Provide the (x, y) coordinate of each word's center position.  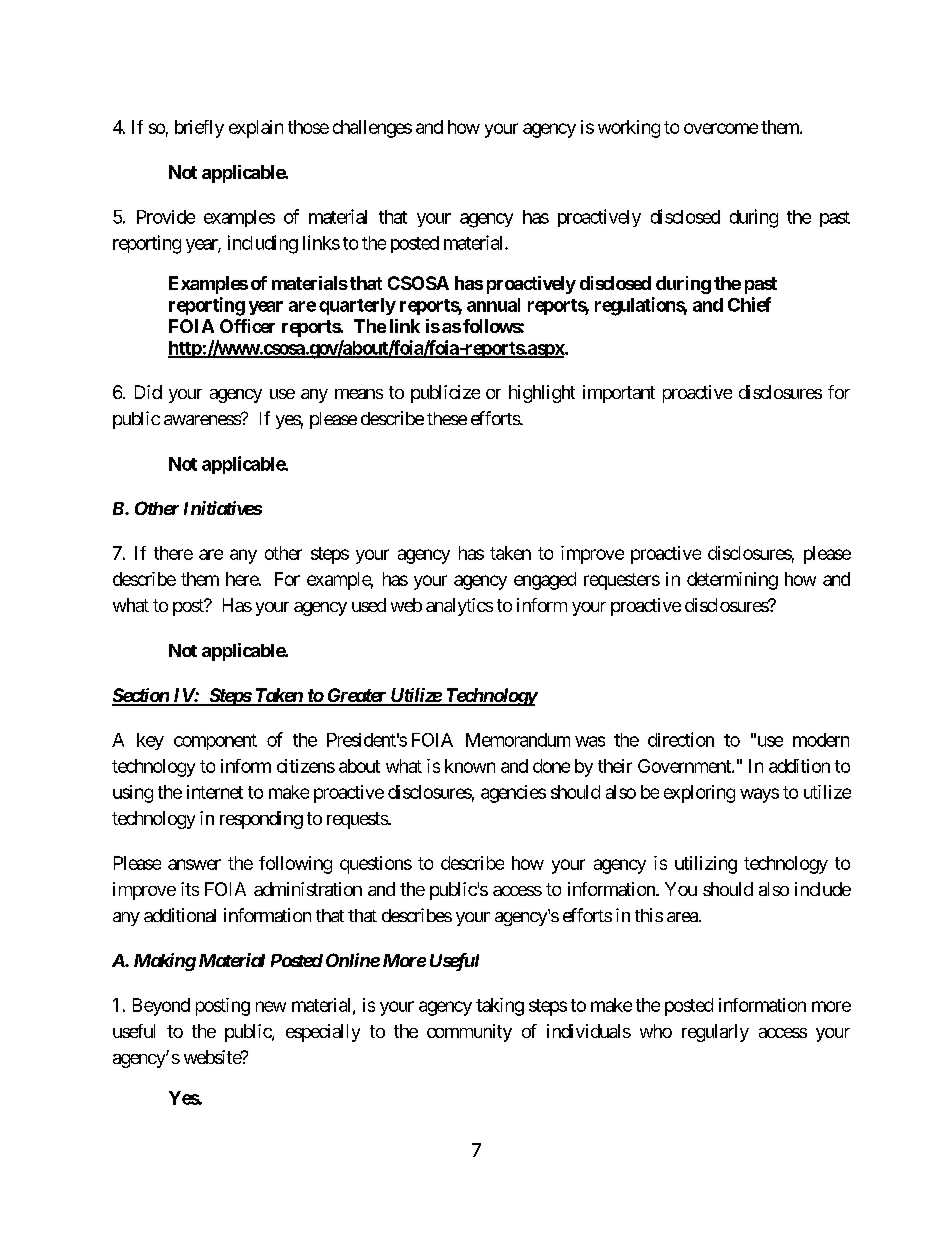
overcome (721, 128)
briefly (199, 129)
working (629, 129)
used (369, 605)
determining (732, 581)
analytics (459, 607)
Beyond (161, 1007)
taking (500, 1007)
